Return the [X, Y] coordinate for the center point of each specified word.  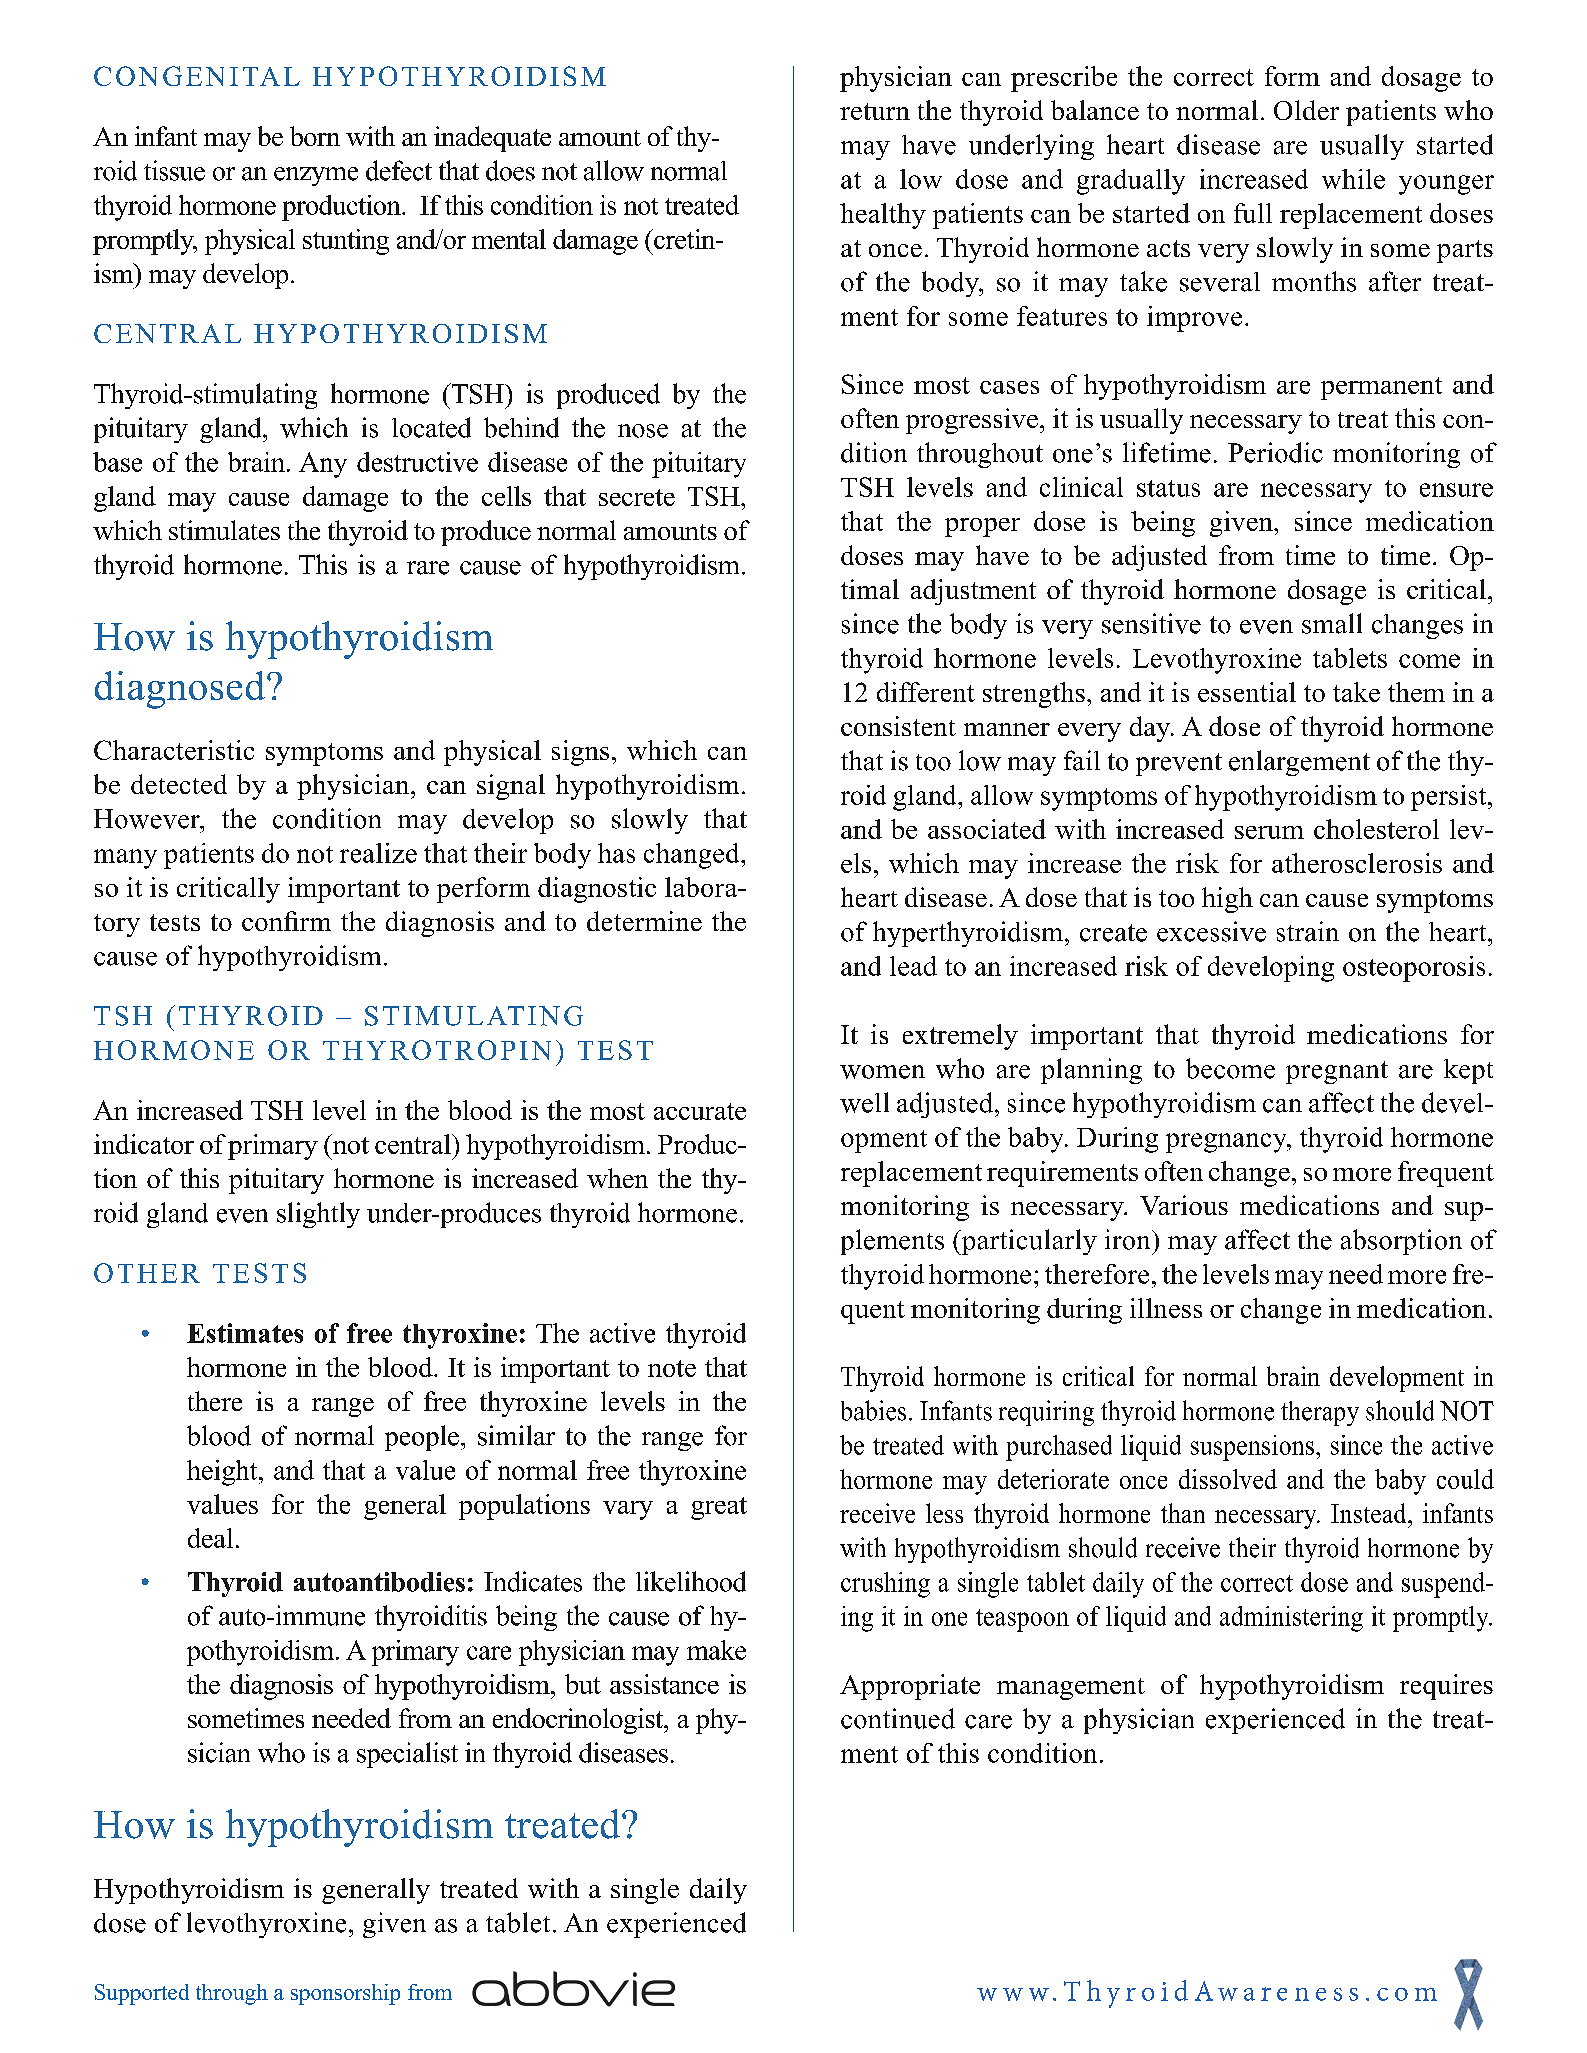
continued [898, 1718]
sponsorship [345, 1994]
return [875, 111]
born [315, 136]
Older [1306, 110]
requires [1446, 1687]
